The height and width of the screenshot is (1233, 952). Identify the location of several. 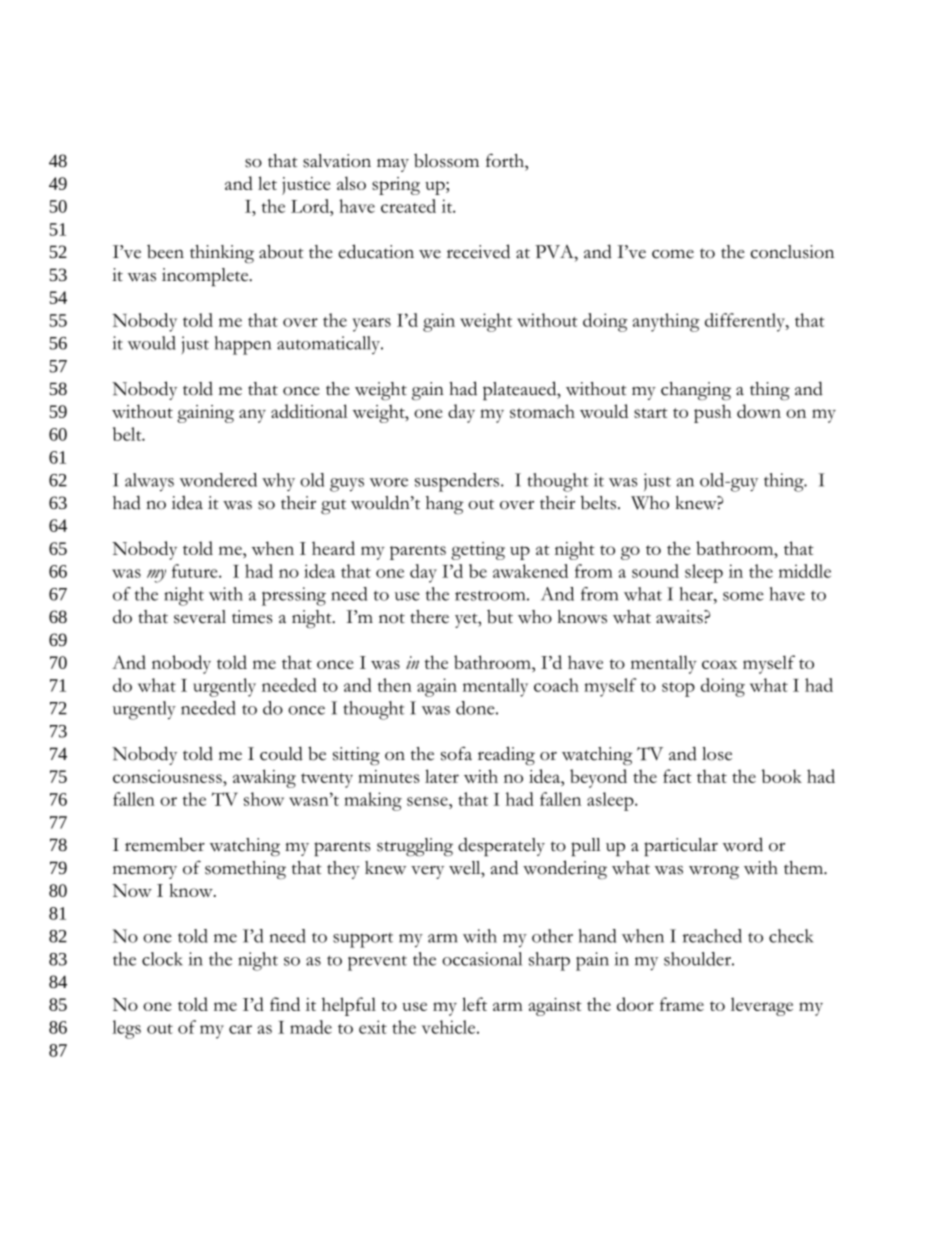
(200, 617).
